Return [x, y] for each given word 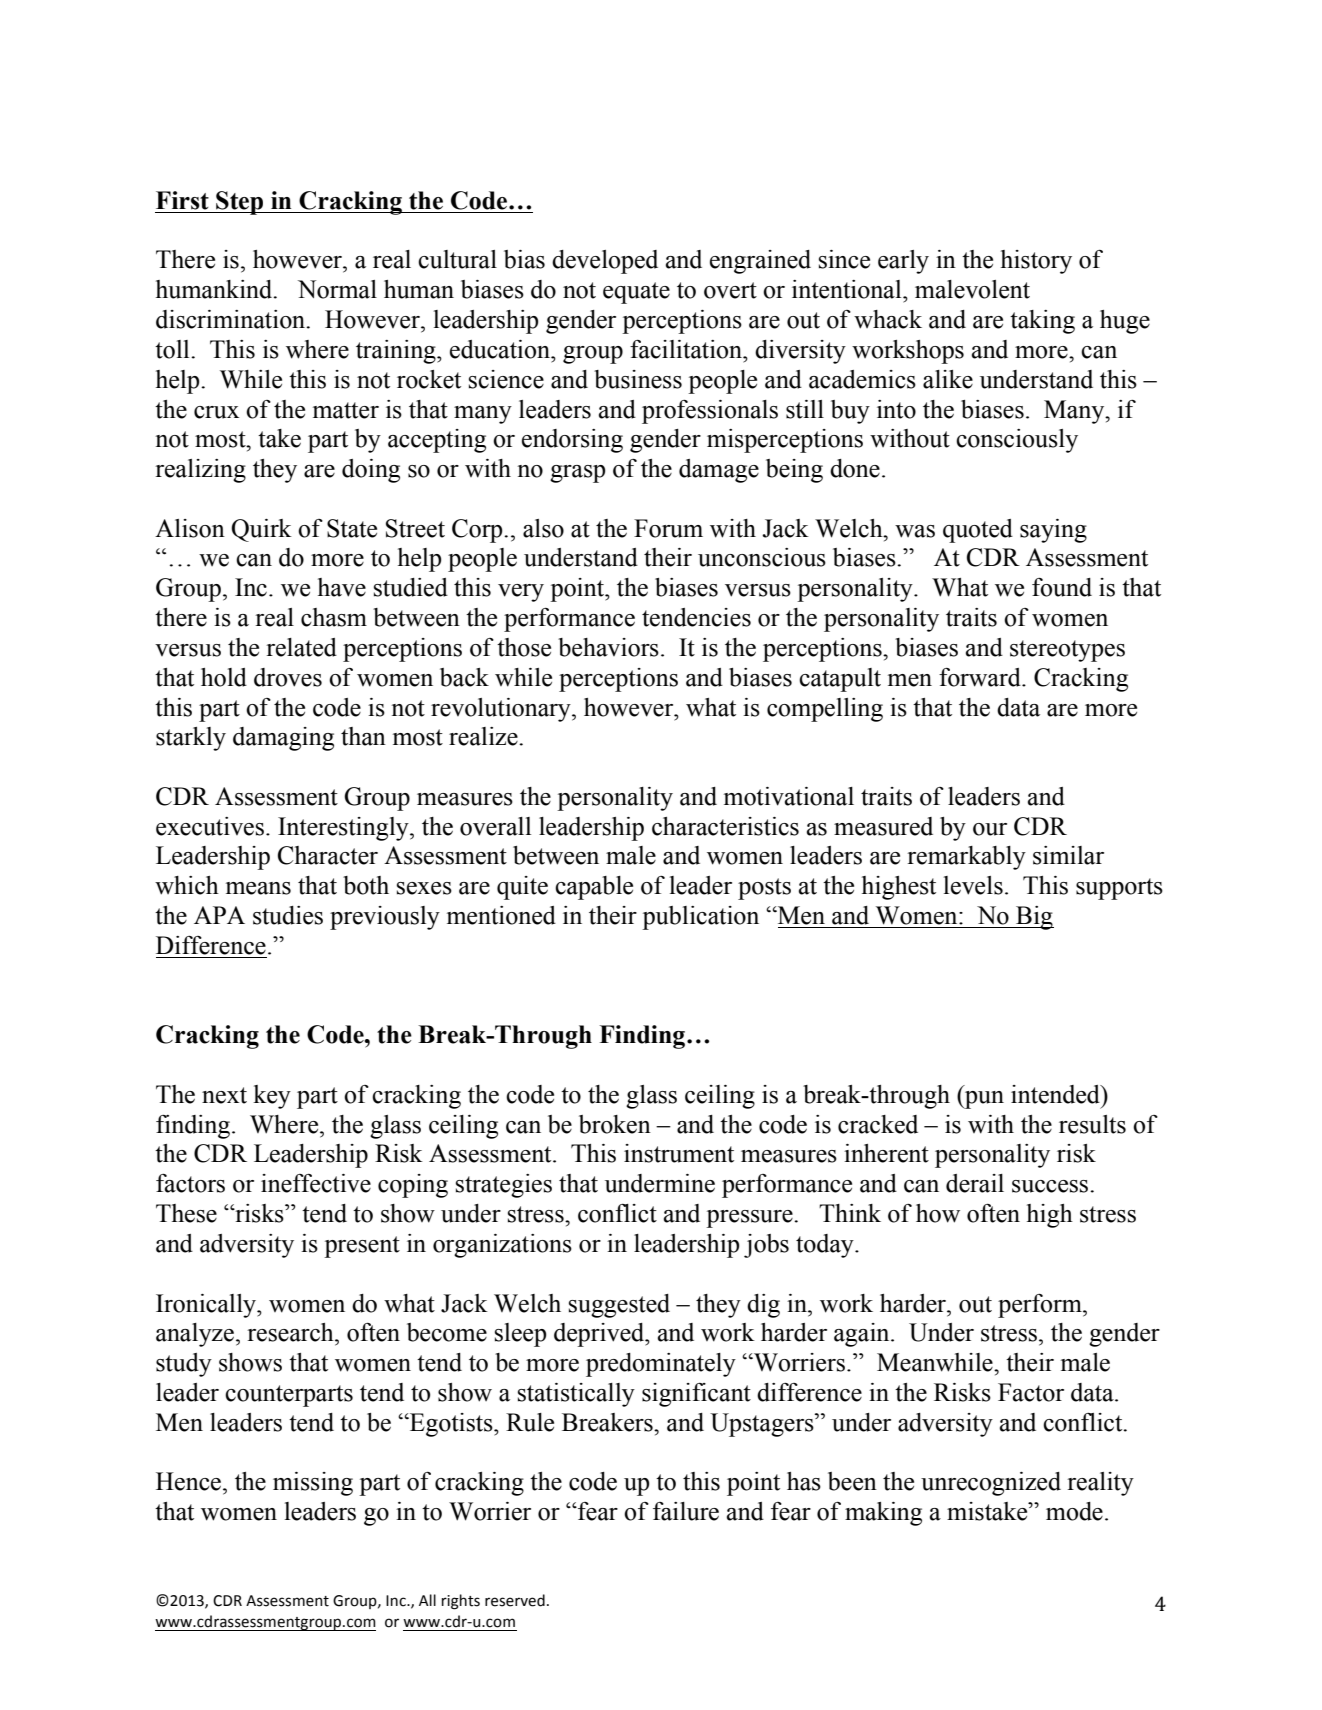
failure [686, 1511]
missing [313, 1484]
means [258, 888]
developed [605, 262]
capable [594, 888]
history [1036, 262]
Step [240, 203]
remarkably [966, 858]
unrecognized [991, 1484]
